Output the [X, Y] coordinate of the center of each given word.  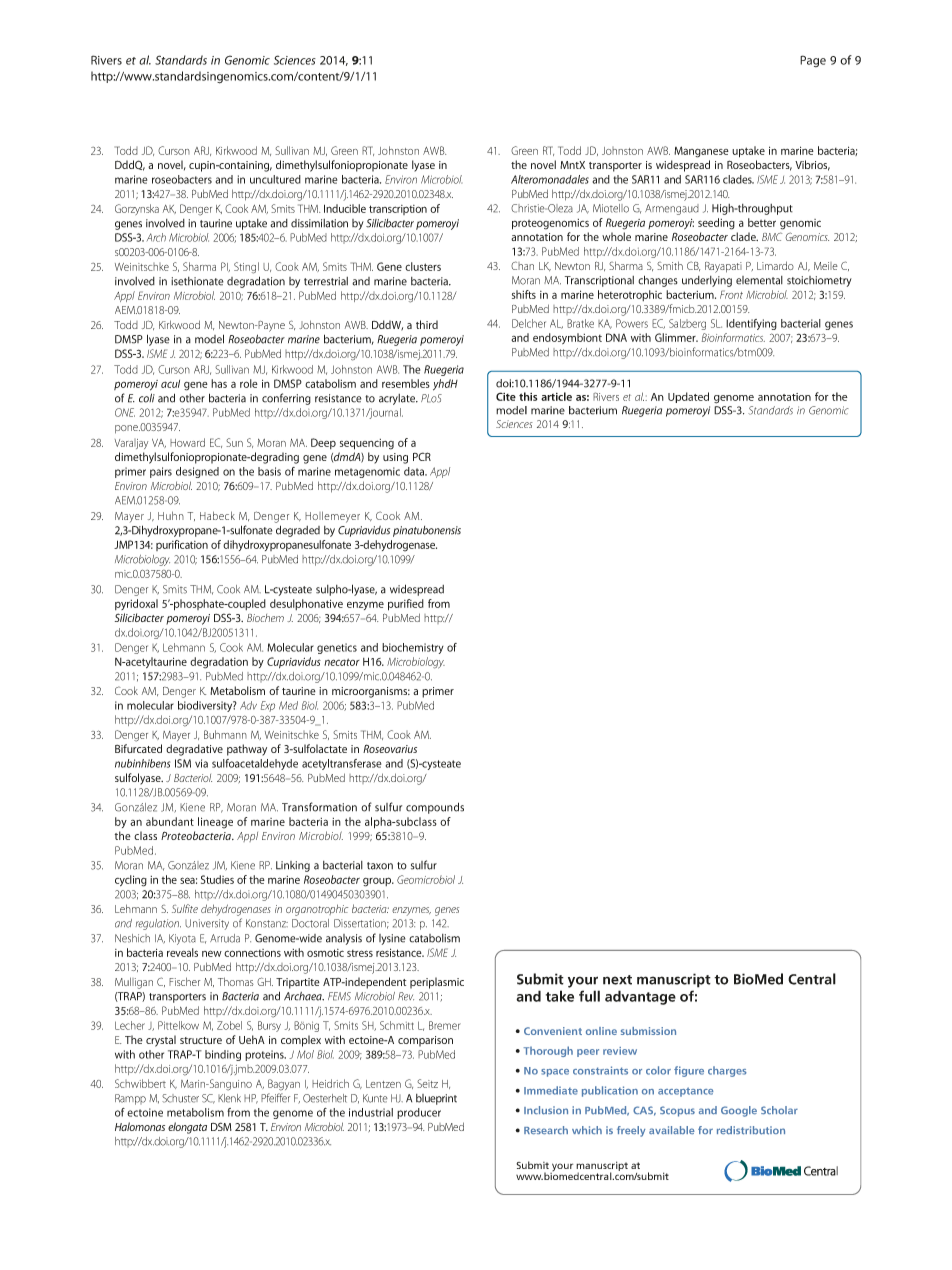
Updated [688, 397]
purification [182, 545]
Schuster [180, 1098]
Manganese [701, 152]
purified [406, 605]
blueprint [436, 1099]
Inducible [345, 208]
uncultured [275, 179]
